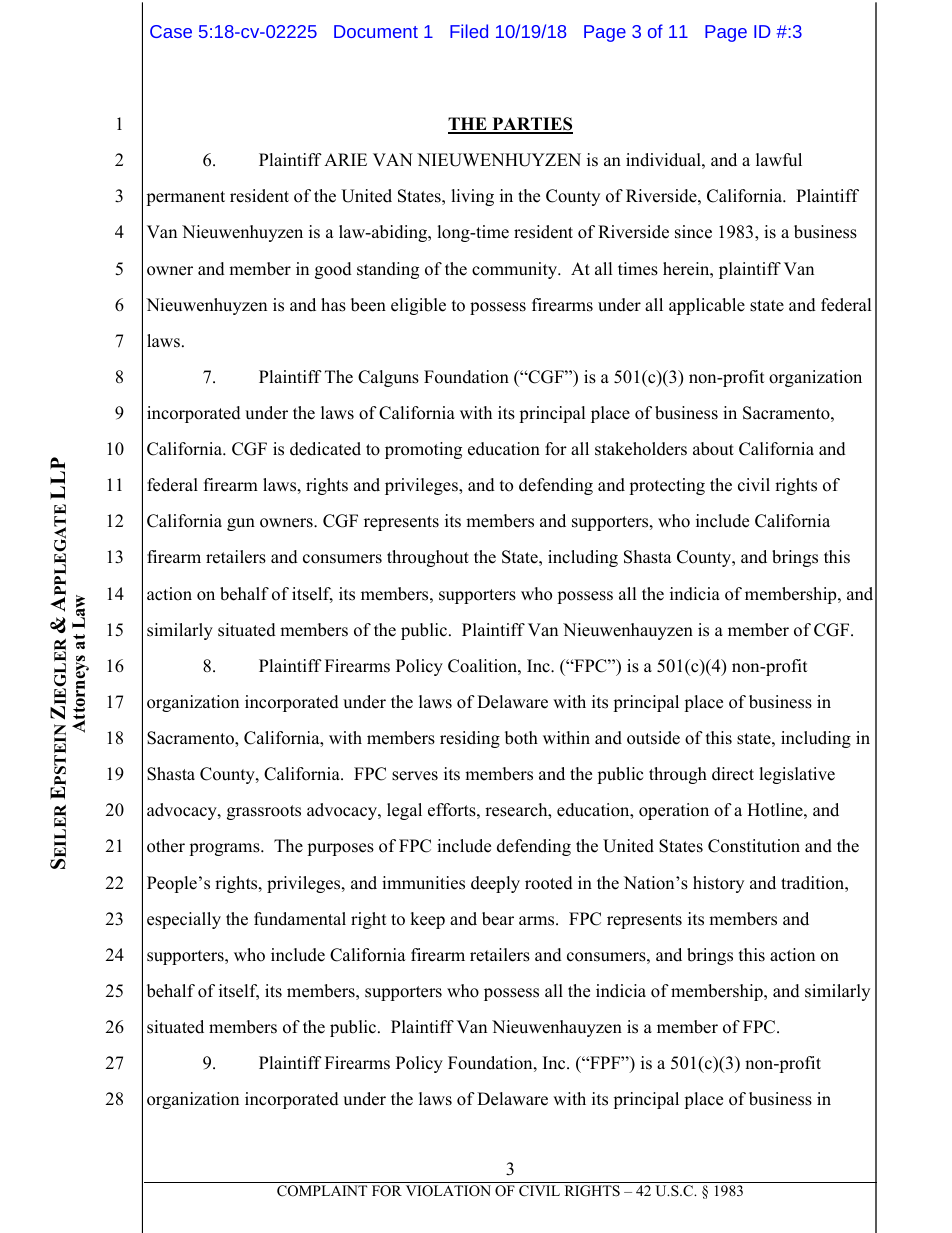 This page has height=1233, width=952. Describe the element at coordinates (470, 739) in the page. I see `residing` at that location.
